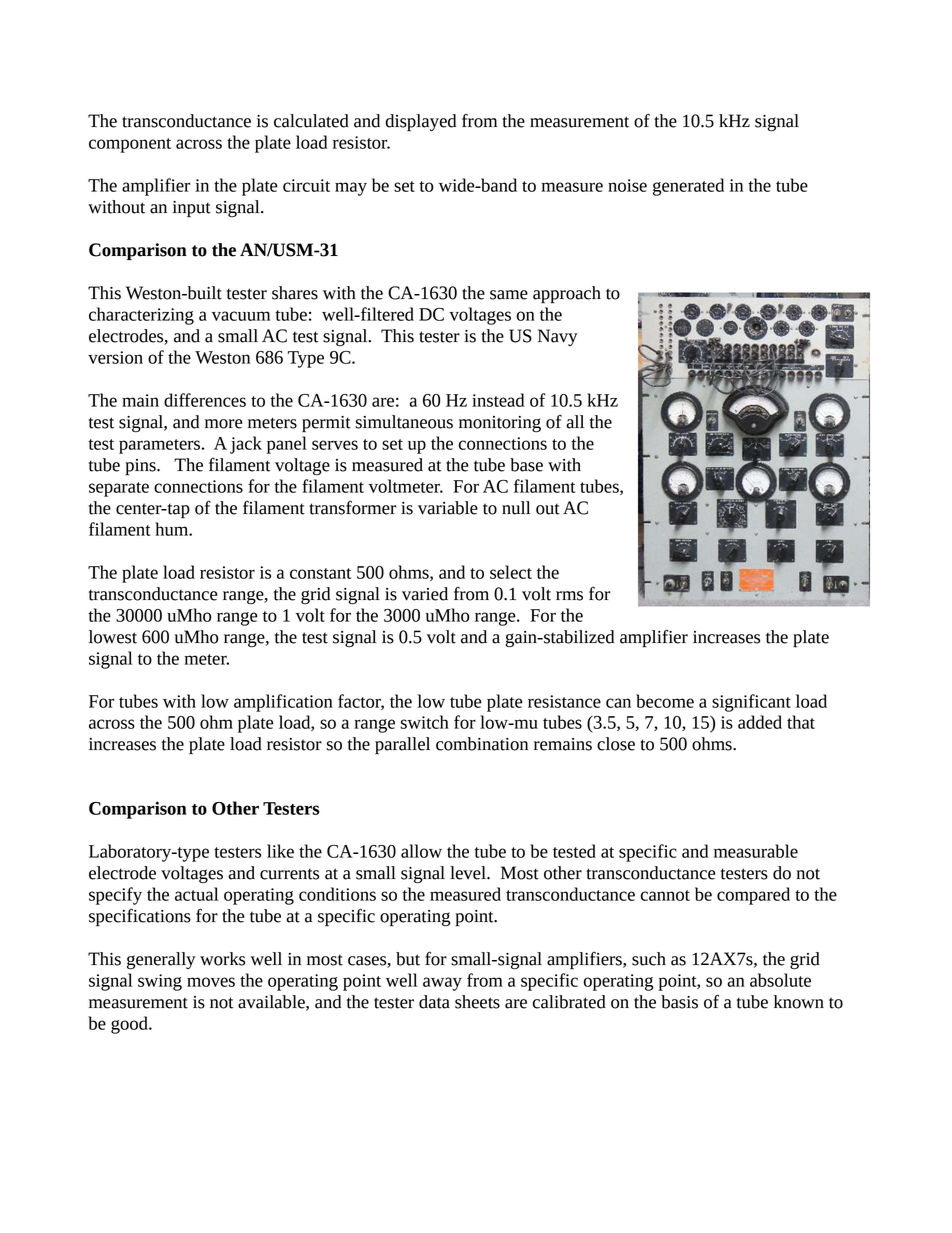 Image resolution: width=952 pixels, height=1233 pixels. What do you see at coordinates (500, 424) in the image?
I see `monitoring` at bounding box center [500, 424].
